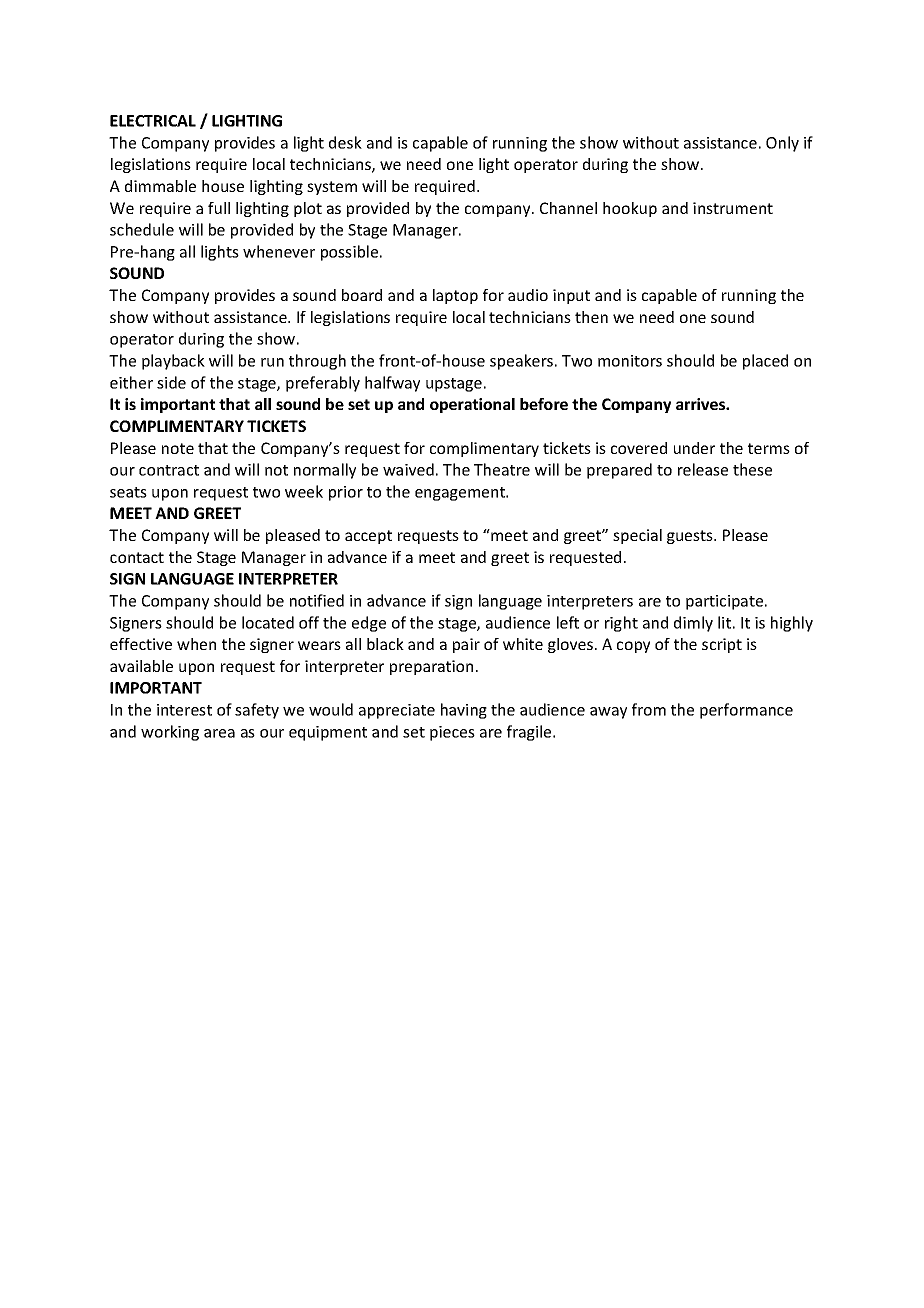 This screenshot has width=924, height=1308. Describe the element at coordinates (455, 296) in the screenshot. I see `laptop` at that location.
